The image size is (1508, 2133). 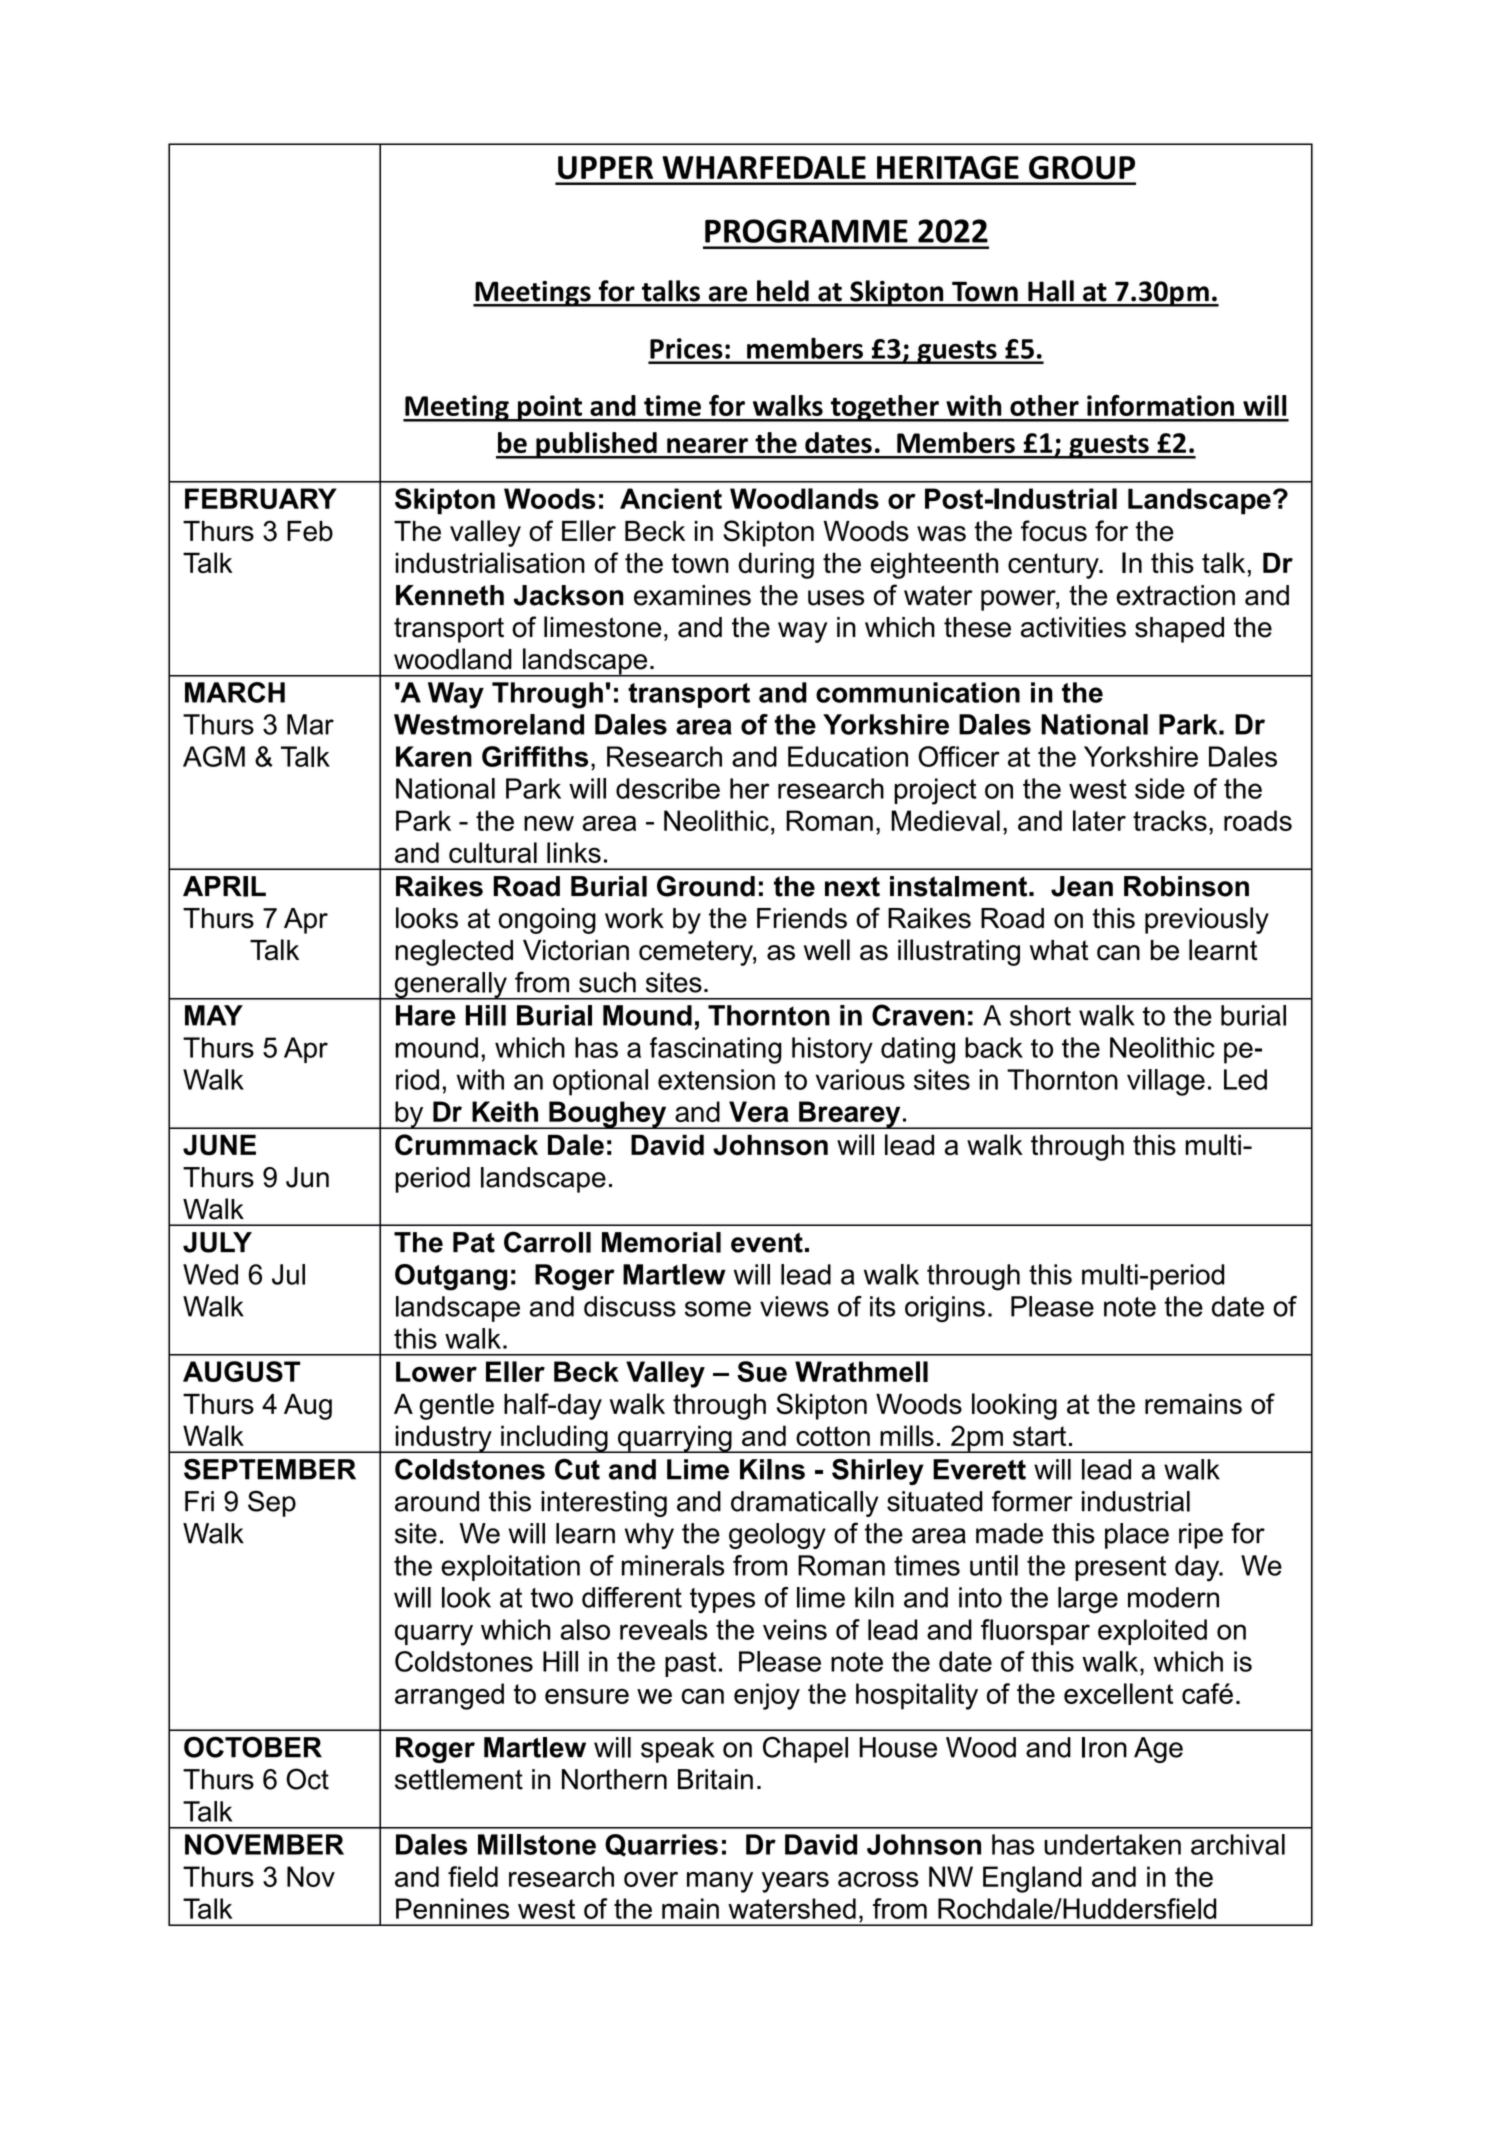 What do you see at coordinates (550, 408) in the screenshot?
I see `point` at bounding box center [550, 408].
